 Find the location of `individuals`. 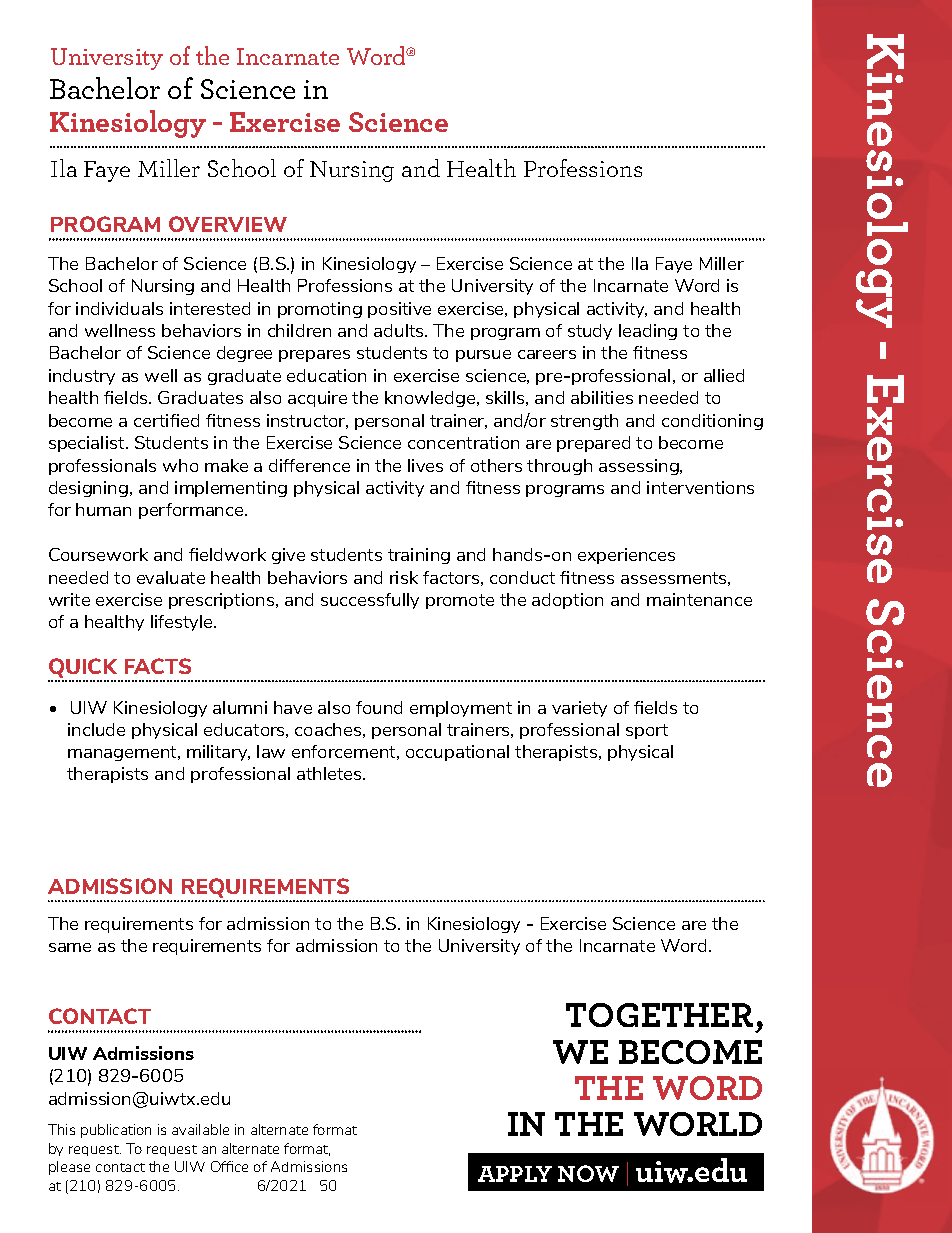

individuals is located at coordinates (119, 308).
